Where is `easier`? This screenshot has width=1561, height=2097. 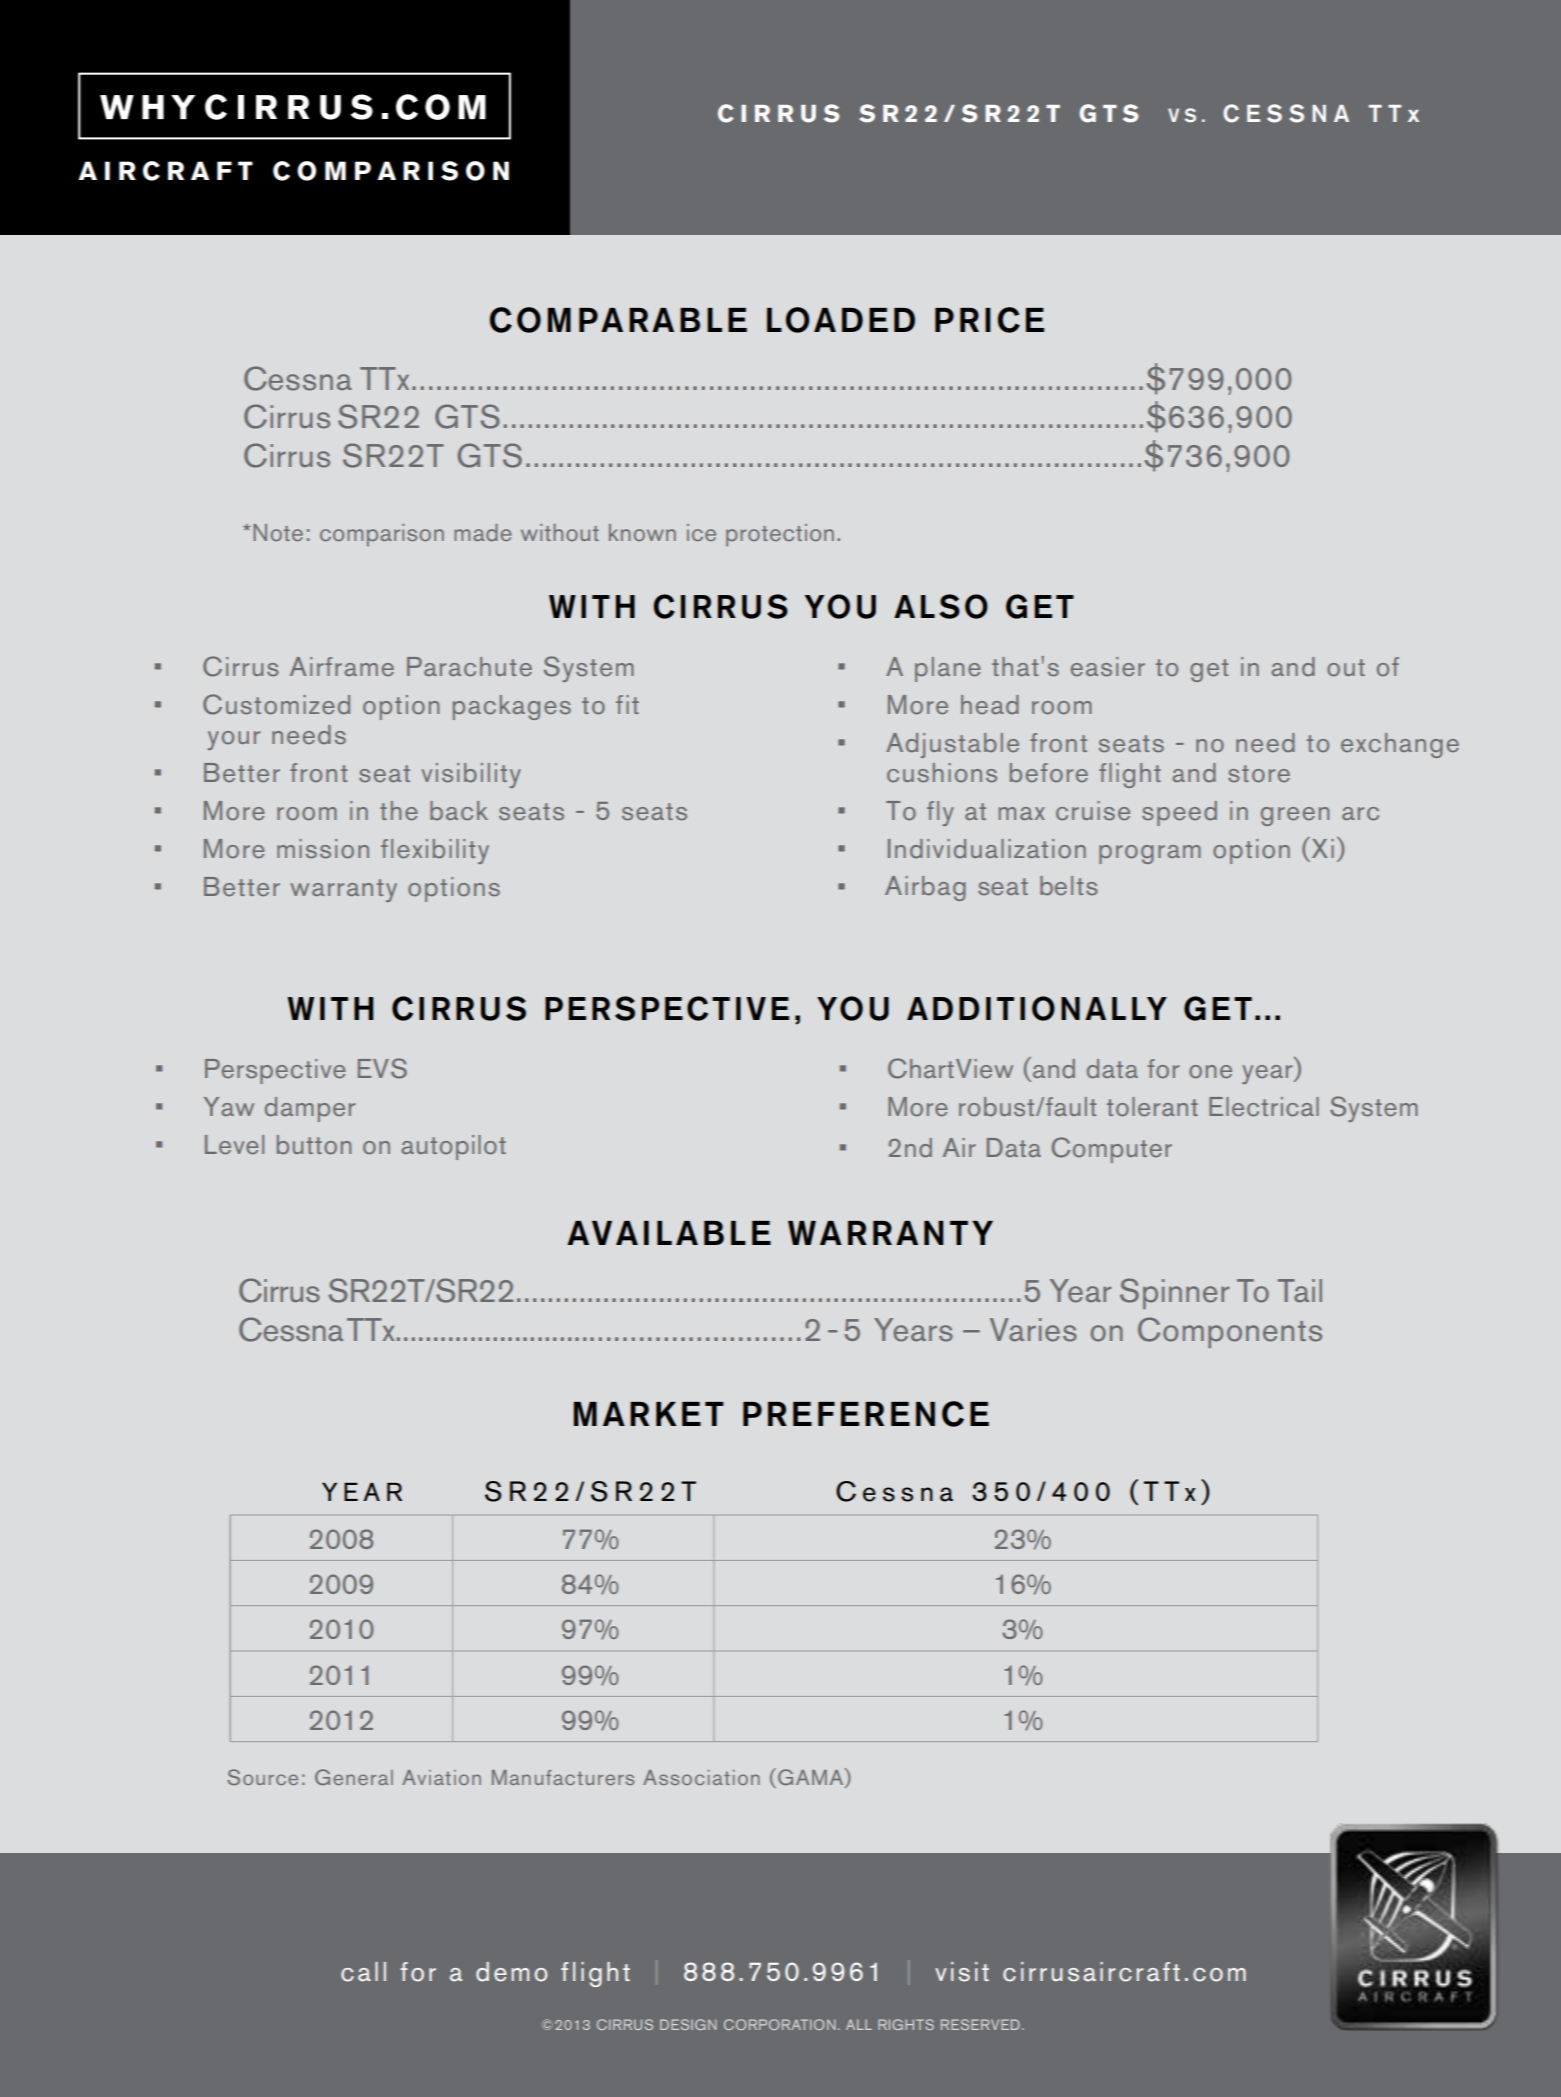 easier is located at coordinates (1108, 667).
